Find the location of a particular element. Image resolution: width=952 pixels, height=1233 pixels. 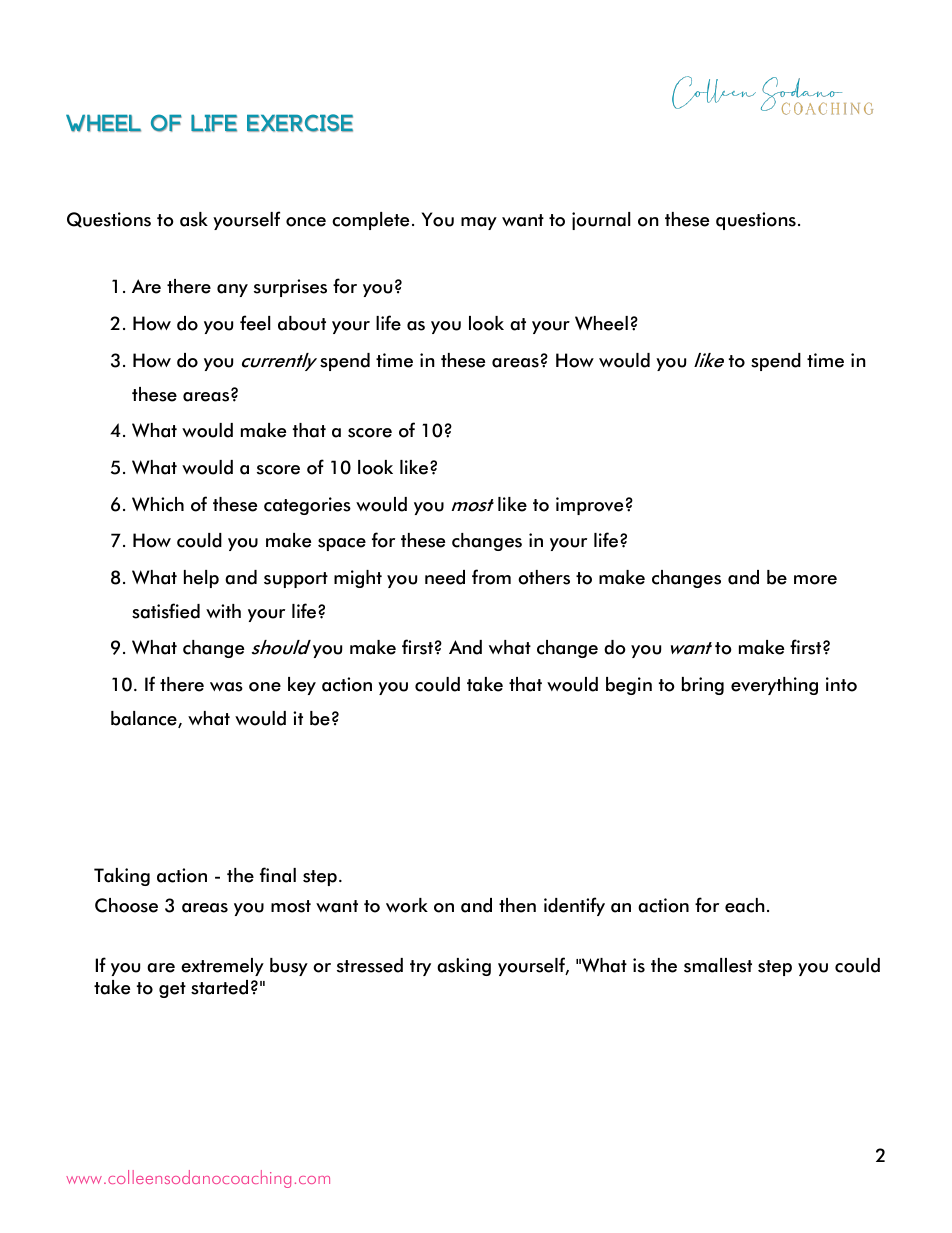

smallest is located at coordinates (718, 965).
